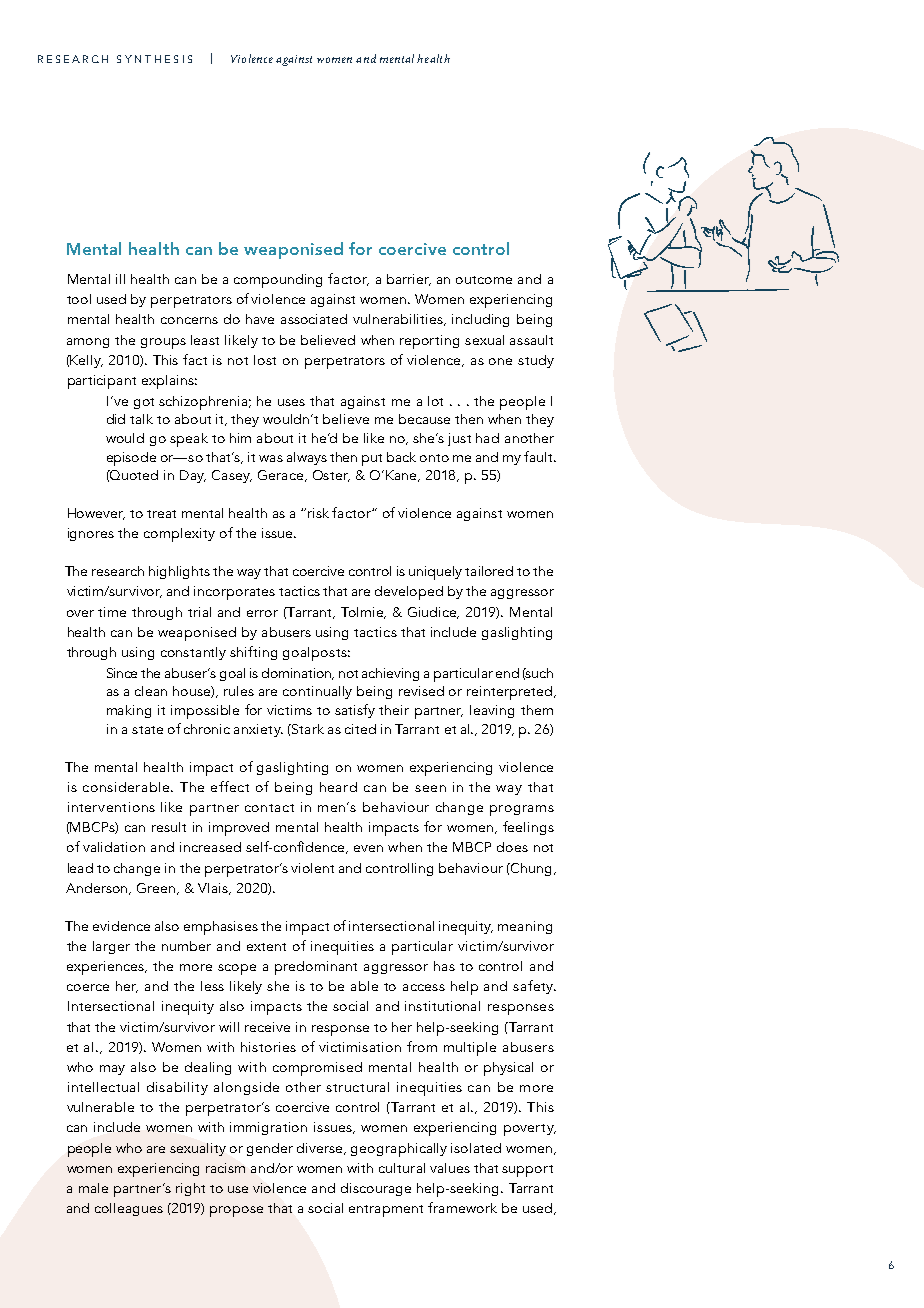  I want to click on diverse, so click(321, 1149).
